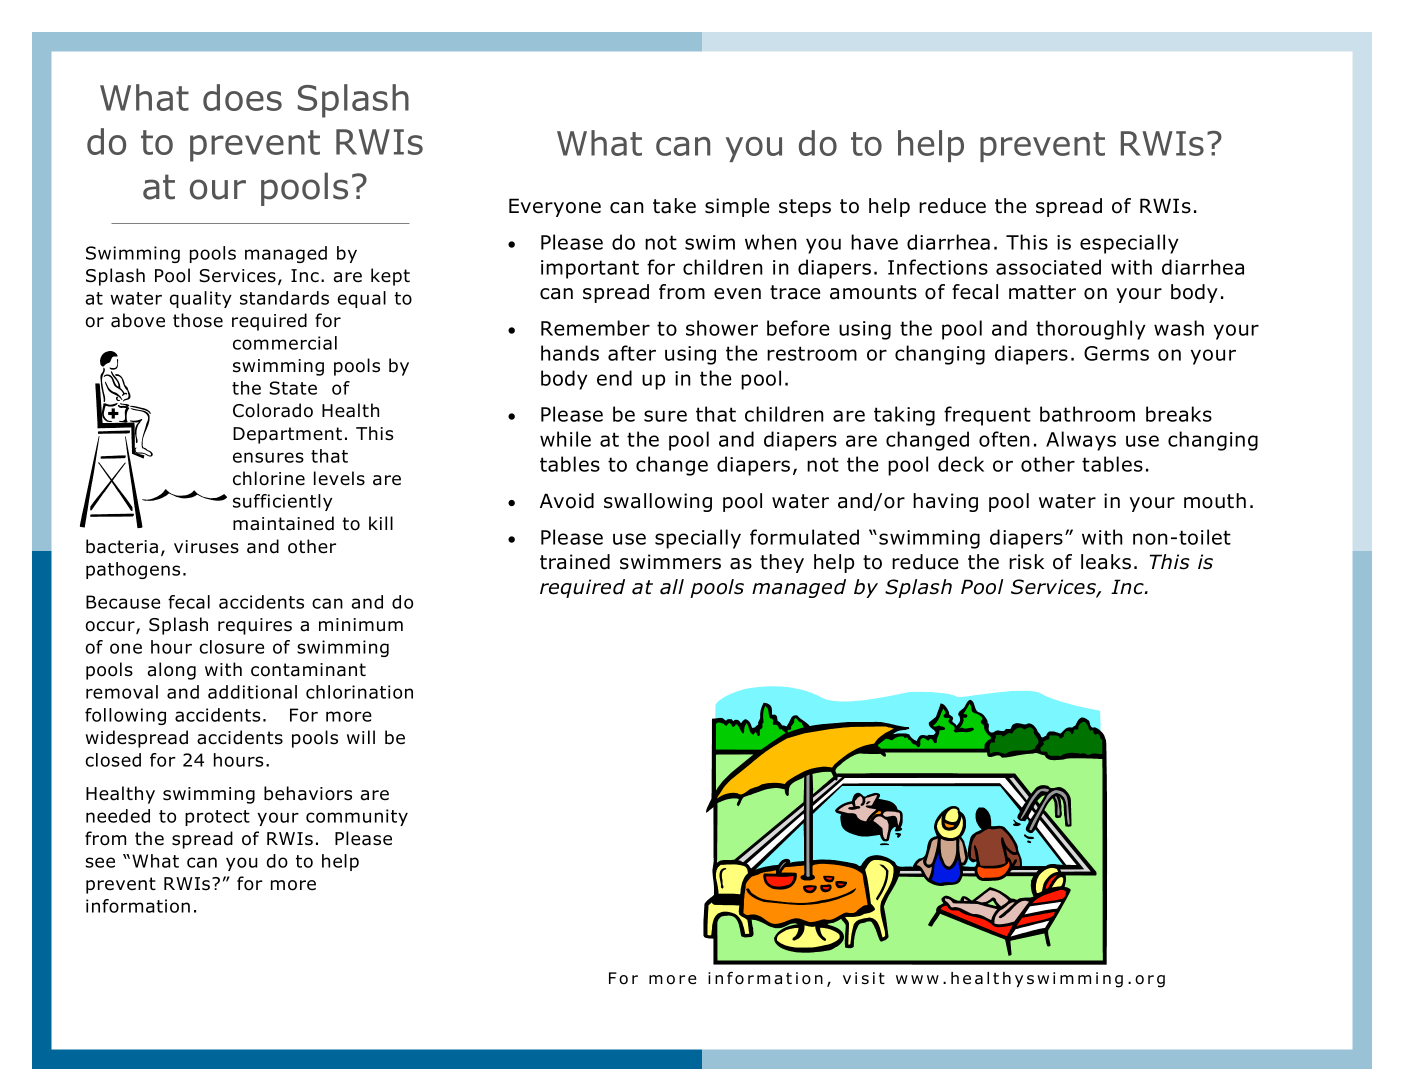  Describe the element at coordinates (1116, 353) in the screenshot. I see `Germs` at that location.
